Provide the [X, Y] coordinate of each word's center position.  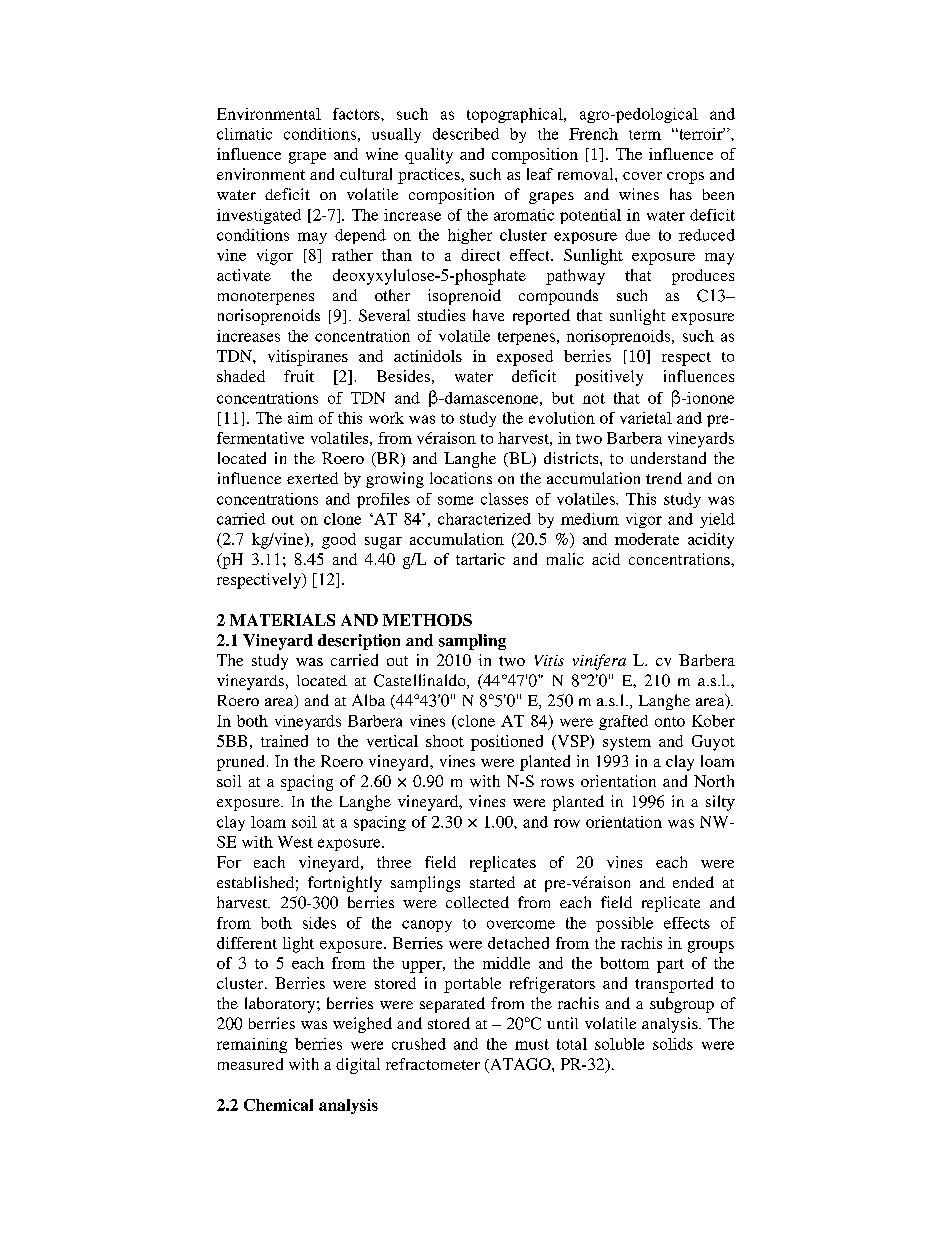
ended [693, 882]
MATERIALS [282, 620]
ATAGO [520, 1065]
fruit [299, 376]
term [645, 135]
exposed [525, 358]
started [492, 882]
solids [673, 1044]
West [295, 842]
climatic [244, 134]
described [466, 134]
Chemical [278, 1105]
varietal [646, 418]
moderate [647, 539]
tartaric [480, 559]
